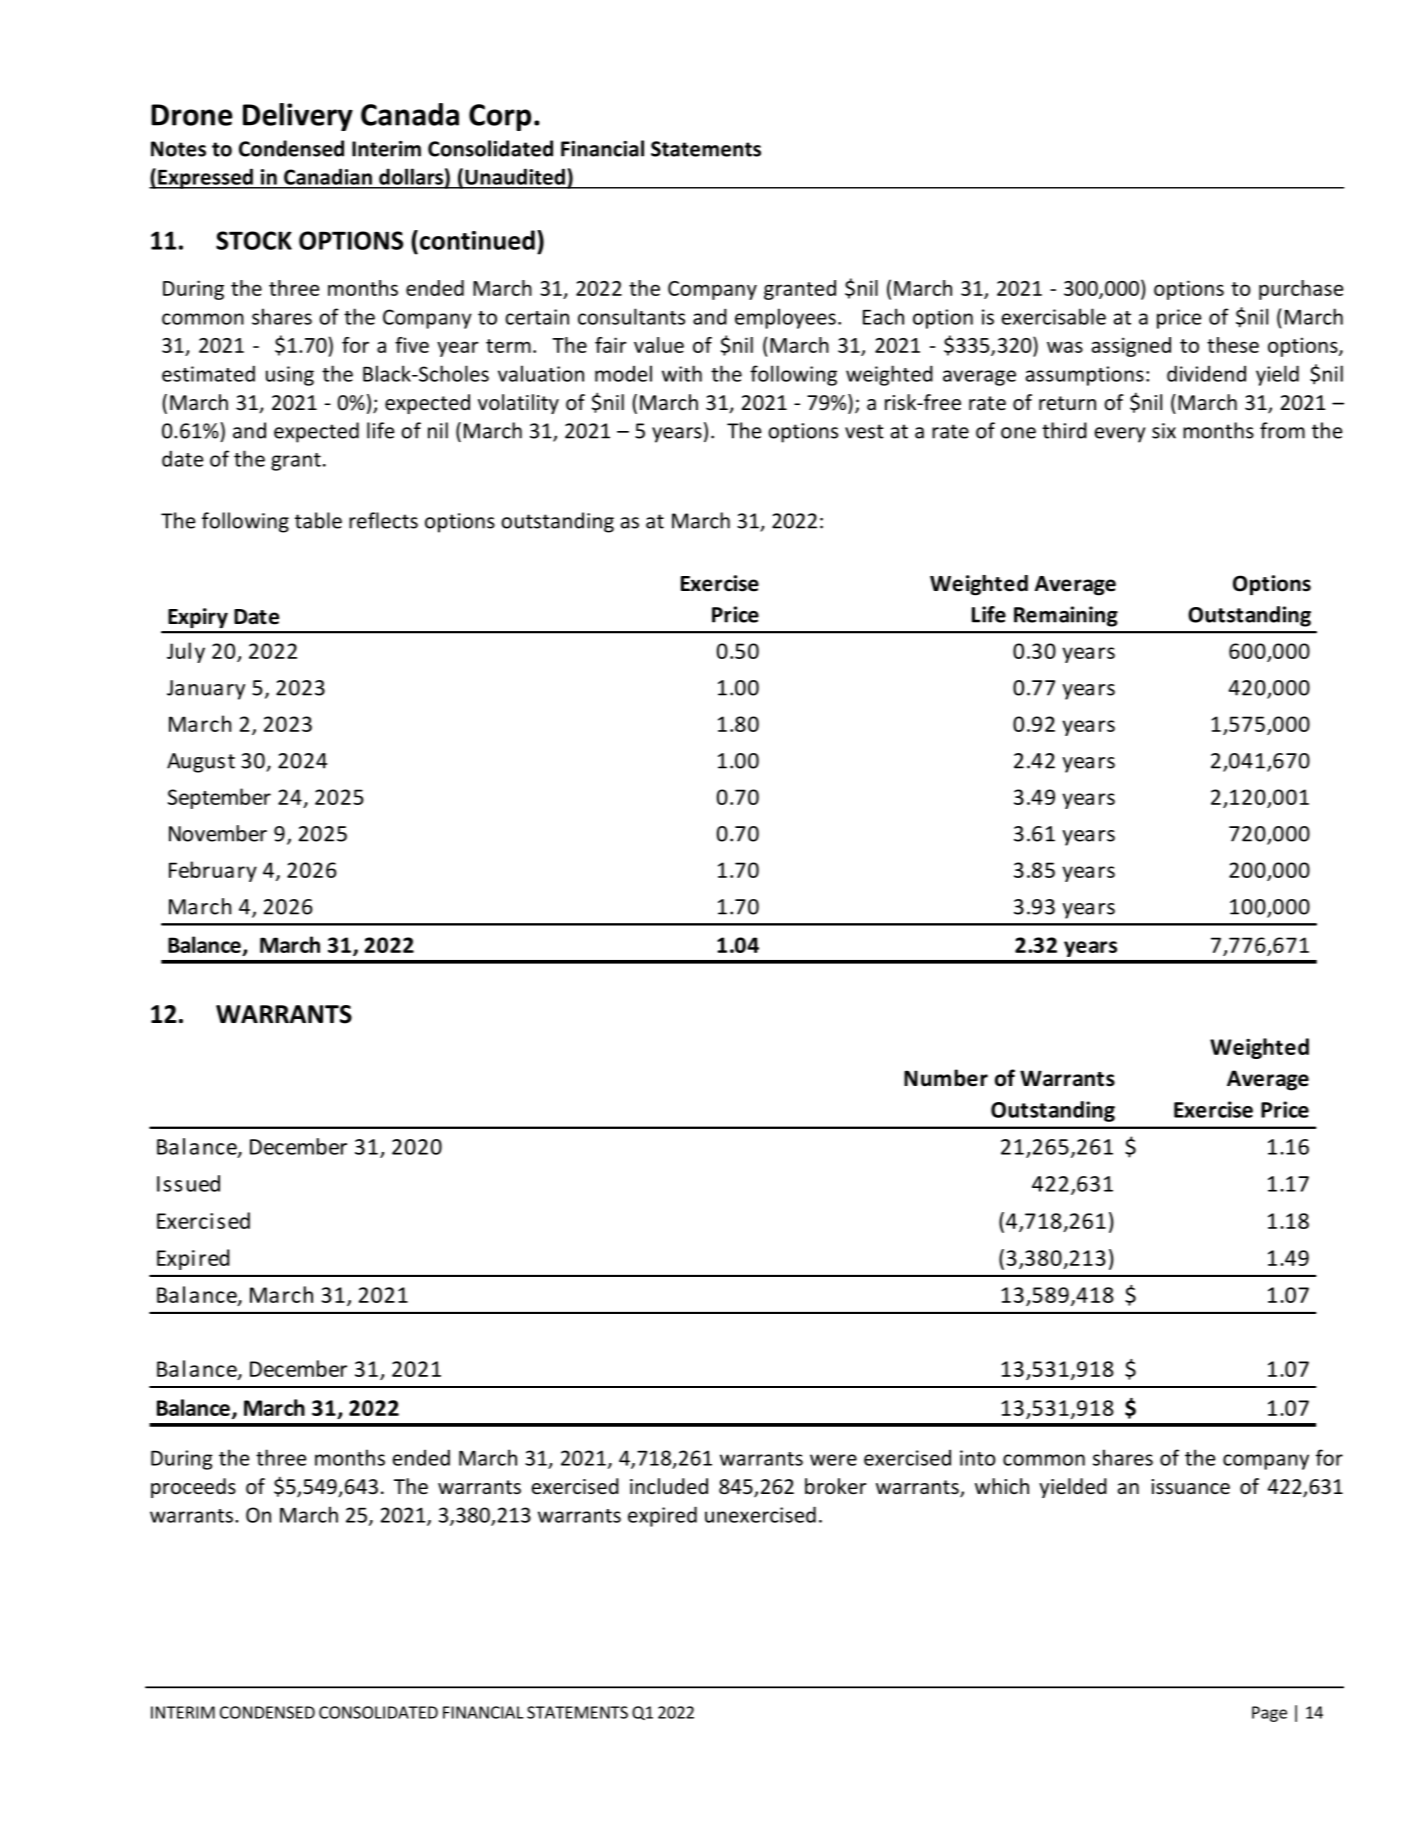 The height and width of the document is (1848, 1428). I want to click on purchase, so click(1301, 290).
